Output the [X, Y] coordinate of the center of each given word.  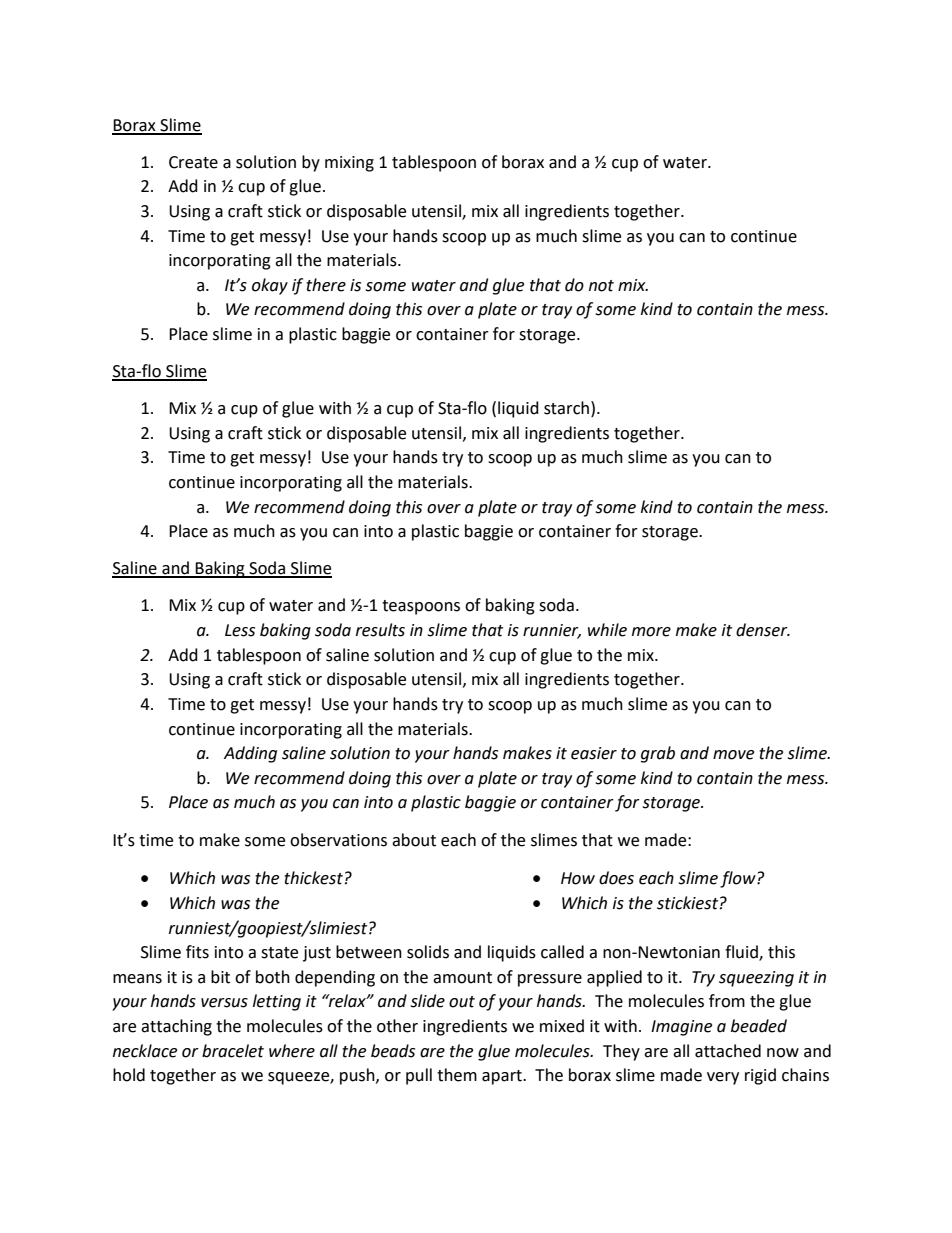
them [457, 1075]
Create [193, 162]
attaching [176, 1027]
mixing [349, 164]
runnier [552, 631]
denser [763, 630]
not [601, 286]
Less [240, 630]
